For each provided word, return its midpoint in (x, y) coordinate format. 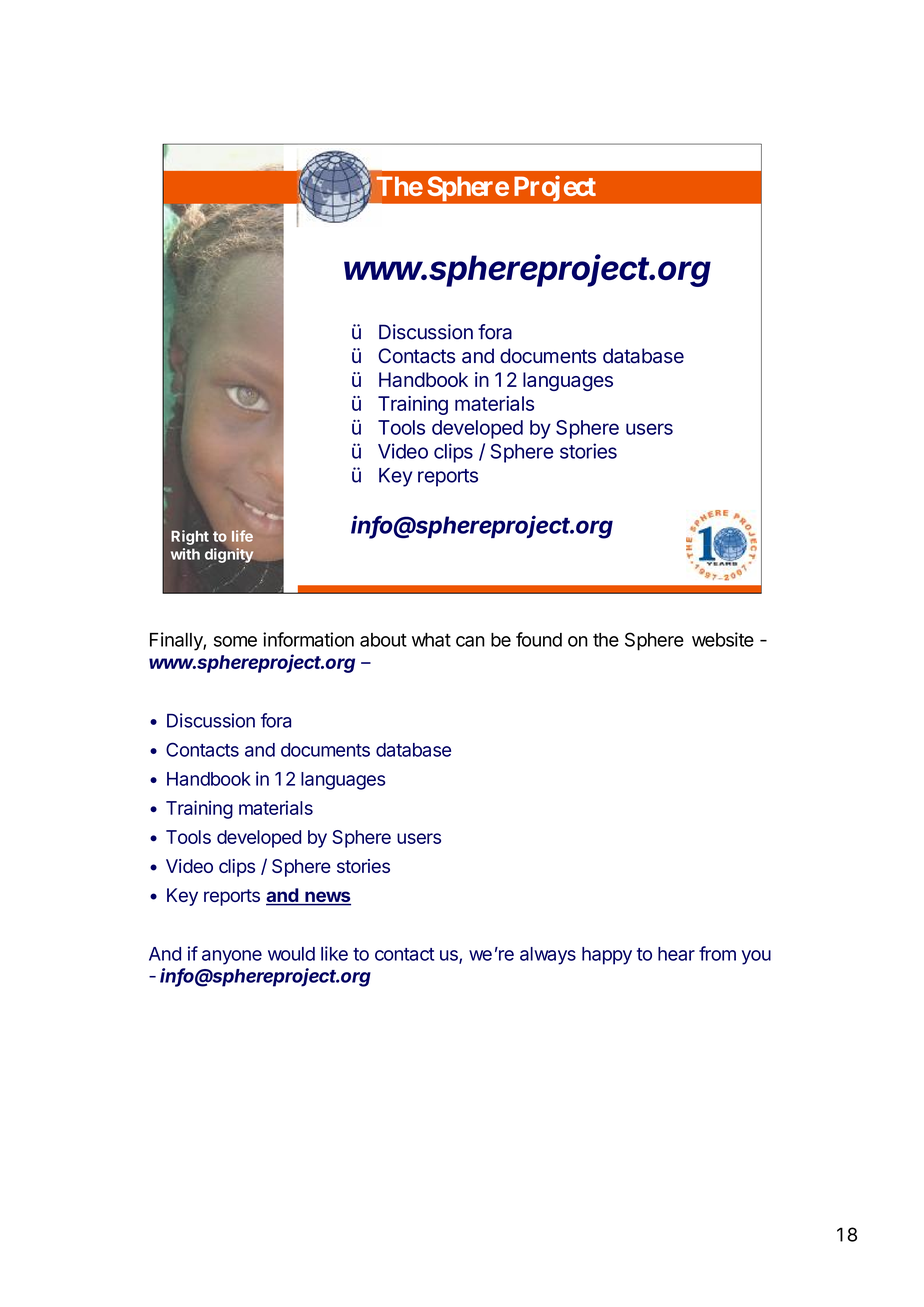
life (242, 536)
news (327, 898)
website (723, 639)
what (431, 640)
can (470, 641)
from (717, 953)
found (539, 639)
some (235, 641)
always (548, 956)
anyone (232, 957)
